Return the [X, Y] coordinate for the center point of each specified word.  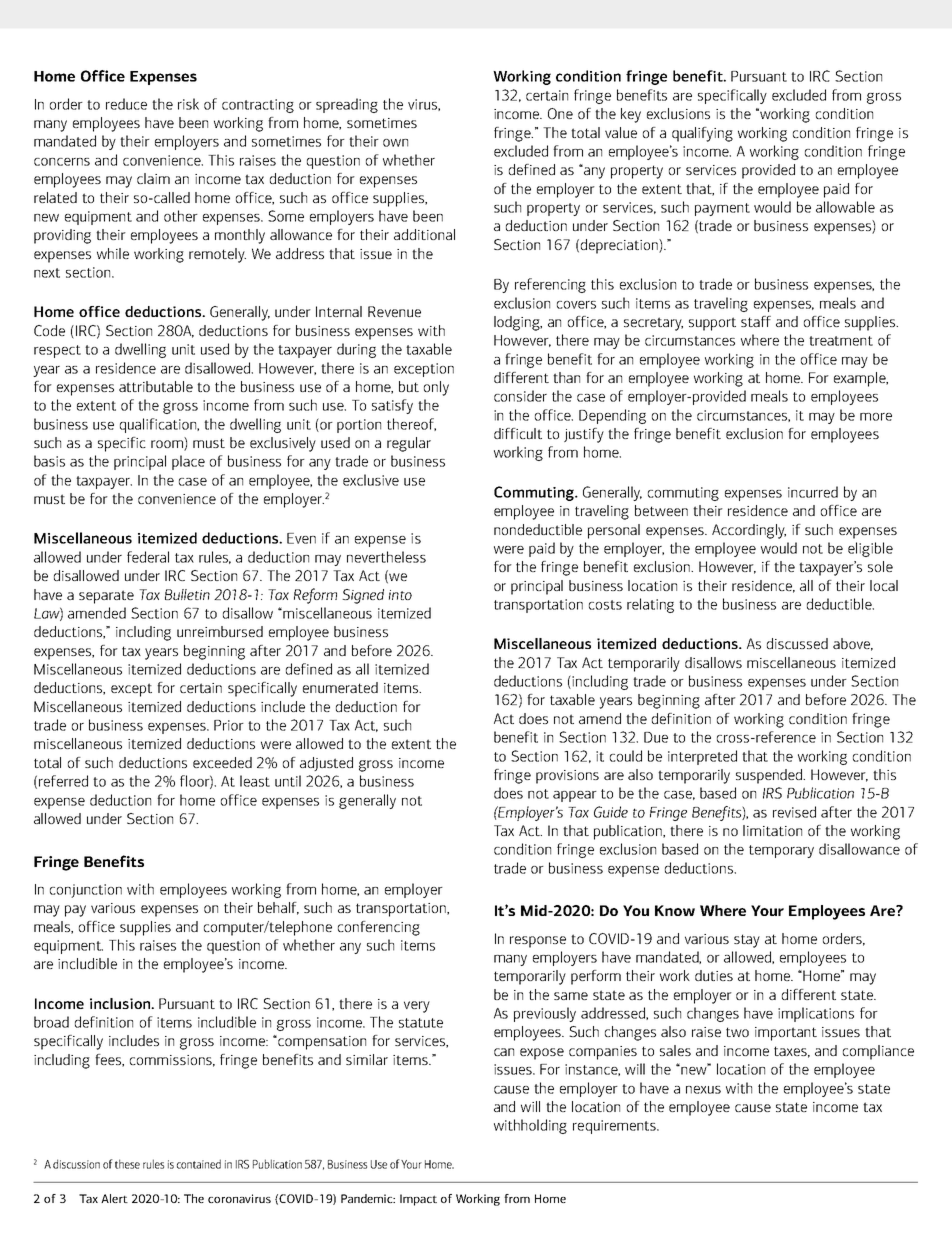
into [400, 595]
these [127, 1164]
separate [106, 597]
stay [747, 941]
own [395, 143]
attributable [156, 386]
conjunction [86, 891]
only [436, 388]
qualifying [702, 134]
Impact [418, 1200]
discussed [797, 643]
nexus [703, 1090]
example [861, 379]
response [538, 942]
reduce [126, 104]
